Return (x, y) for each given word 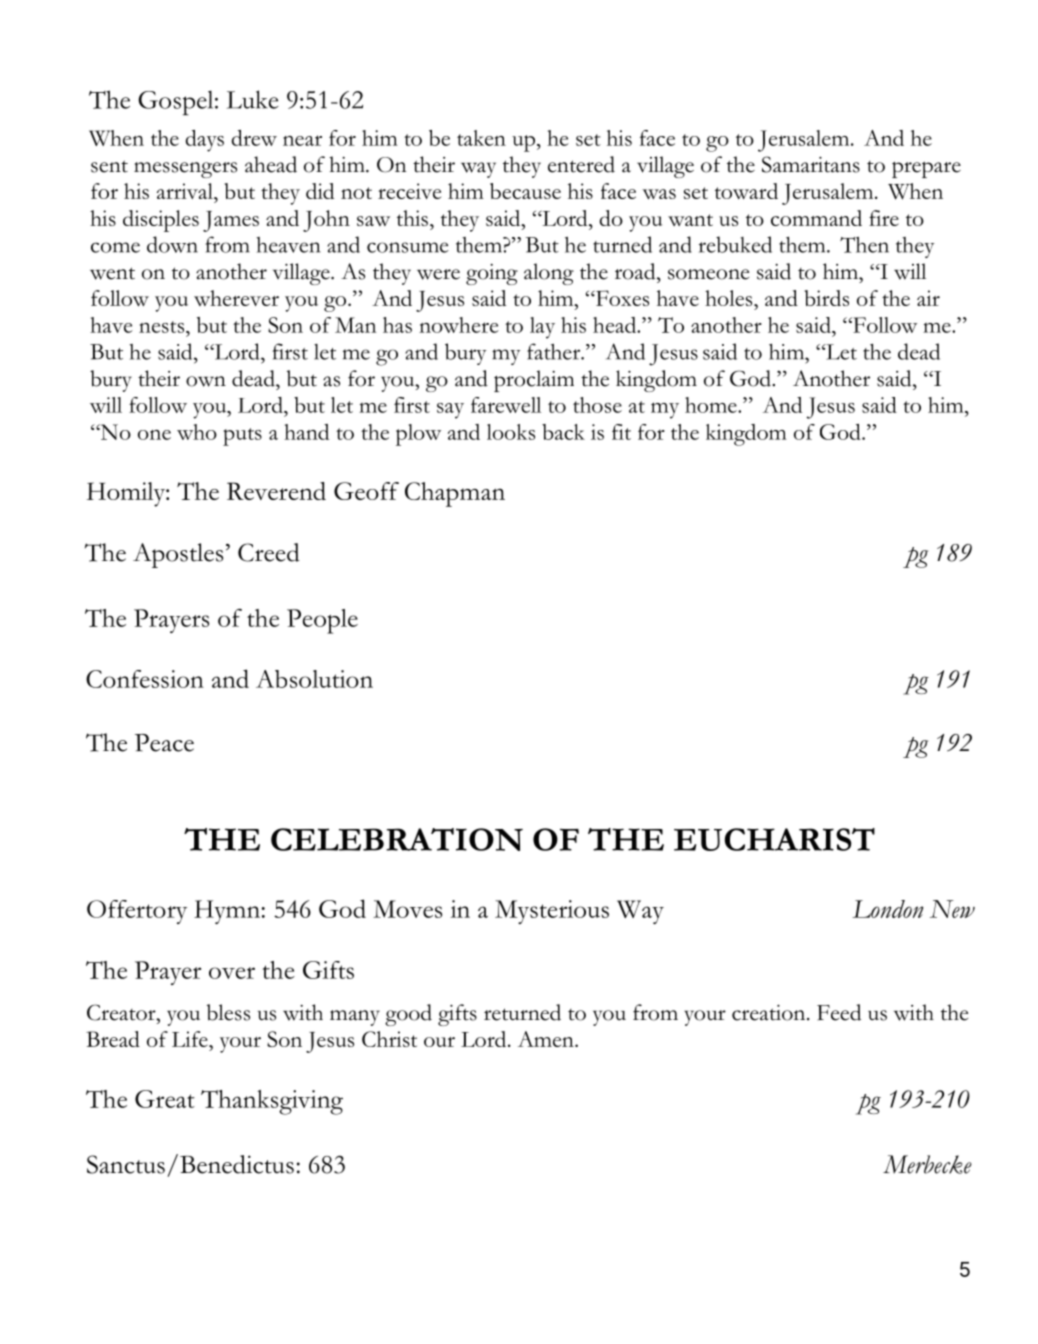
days (205, 141)
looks (511, 432)
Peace (164, 743)
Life (191, 1039)
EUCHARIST (774, 839)
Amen (547, 1039)
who (197, 432)
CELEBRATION (397, 839)
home (712, 405)
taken (481, 138)
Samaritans (811, 164)
